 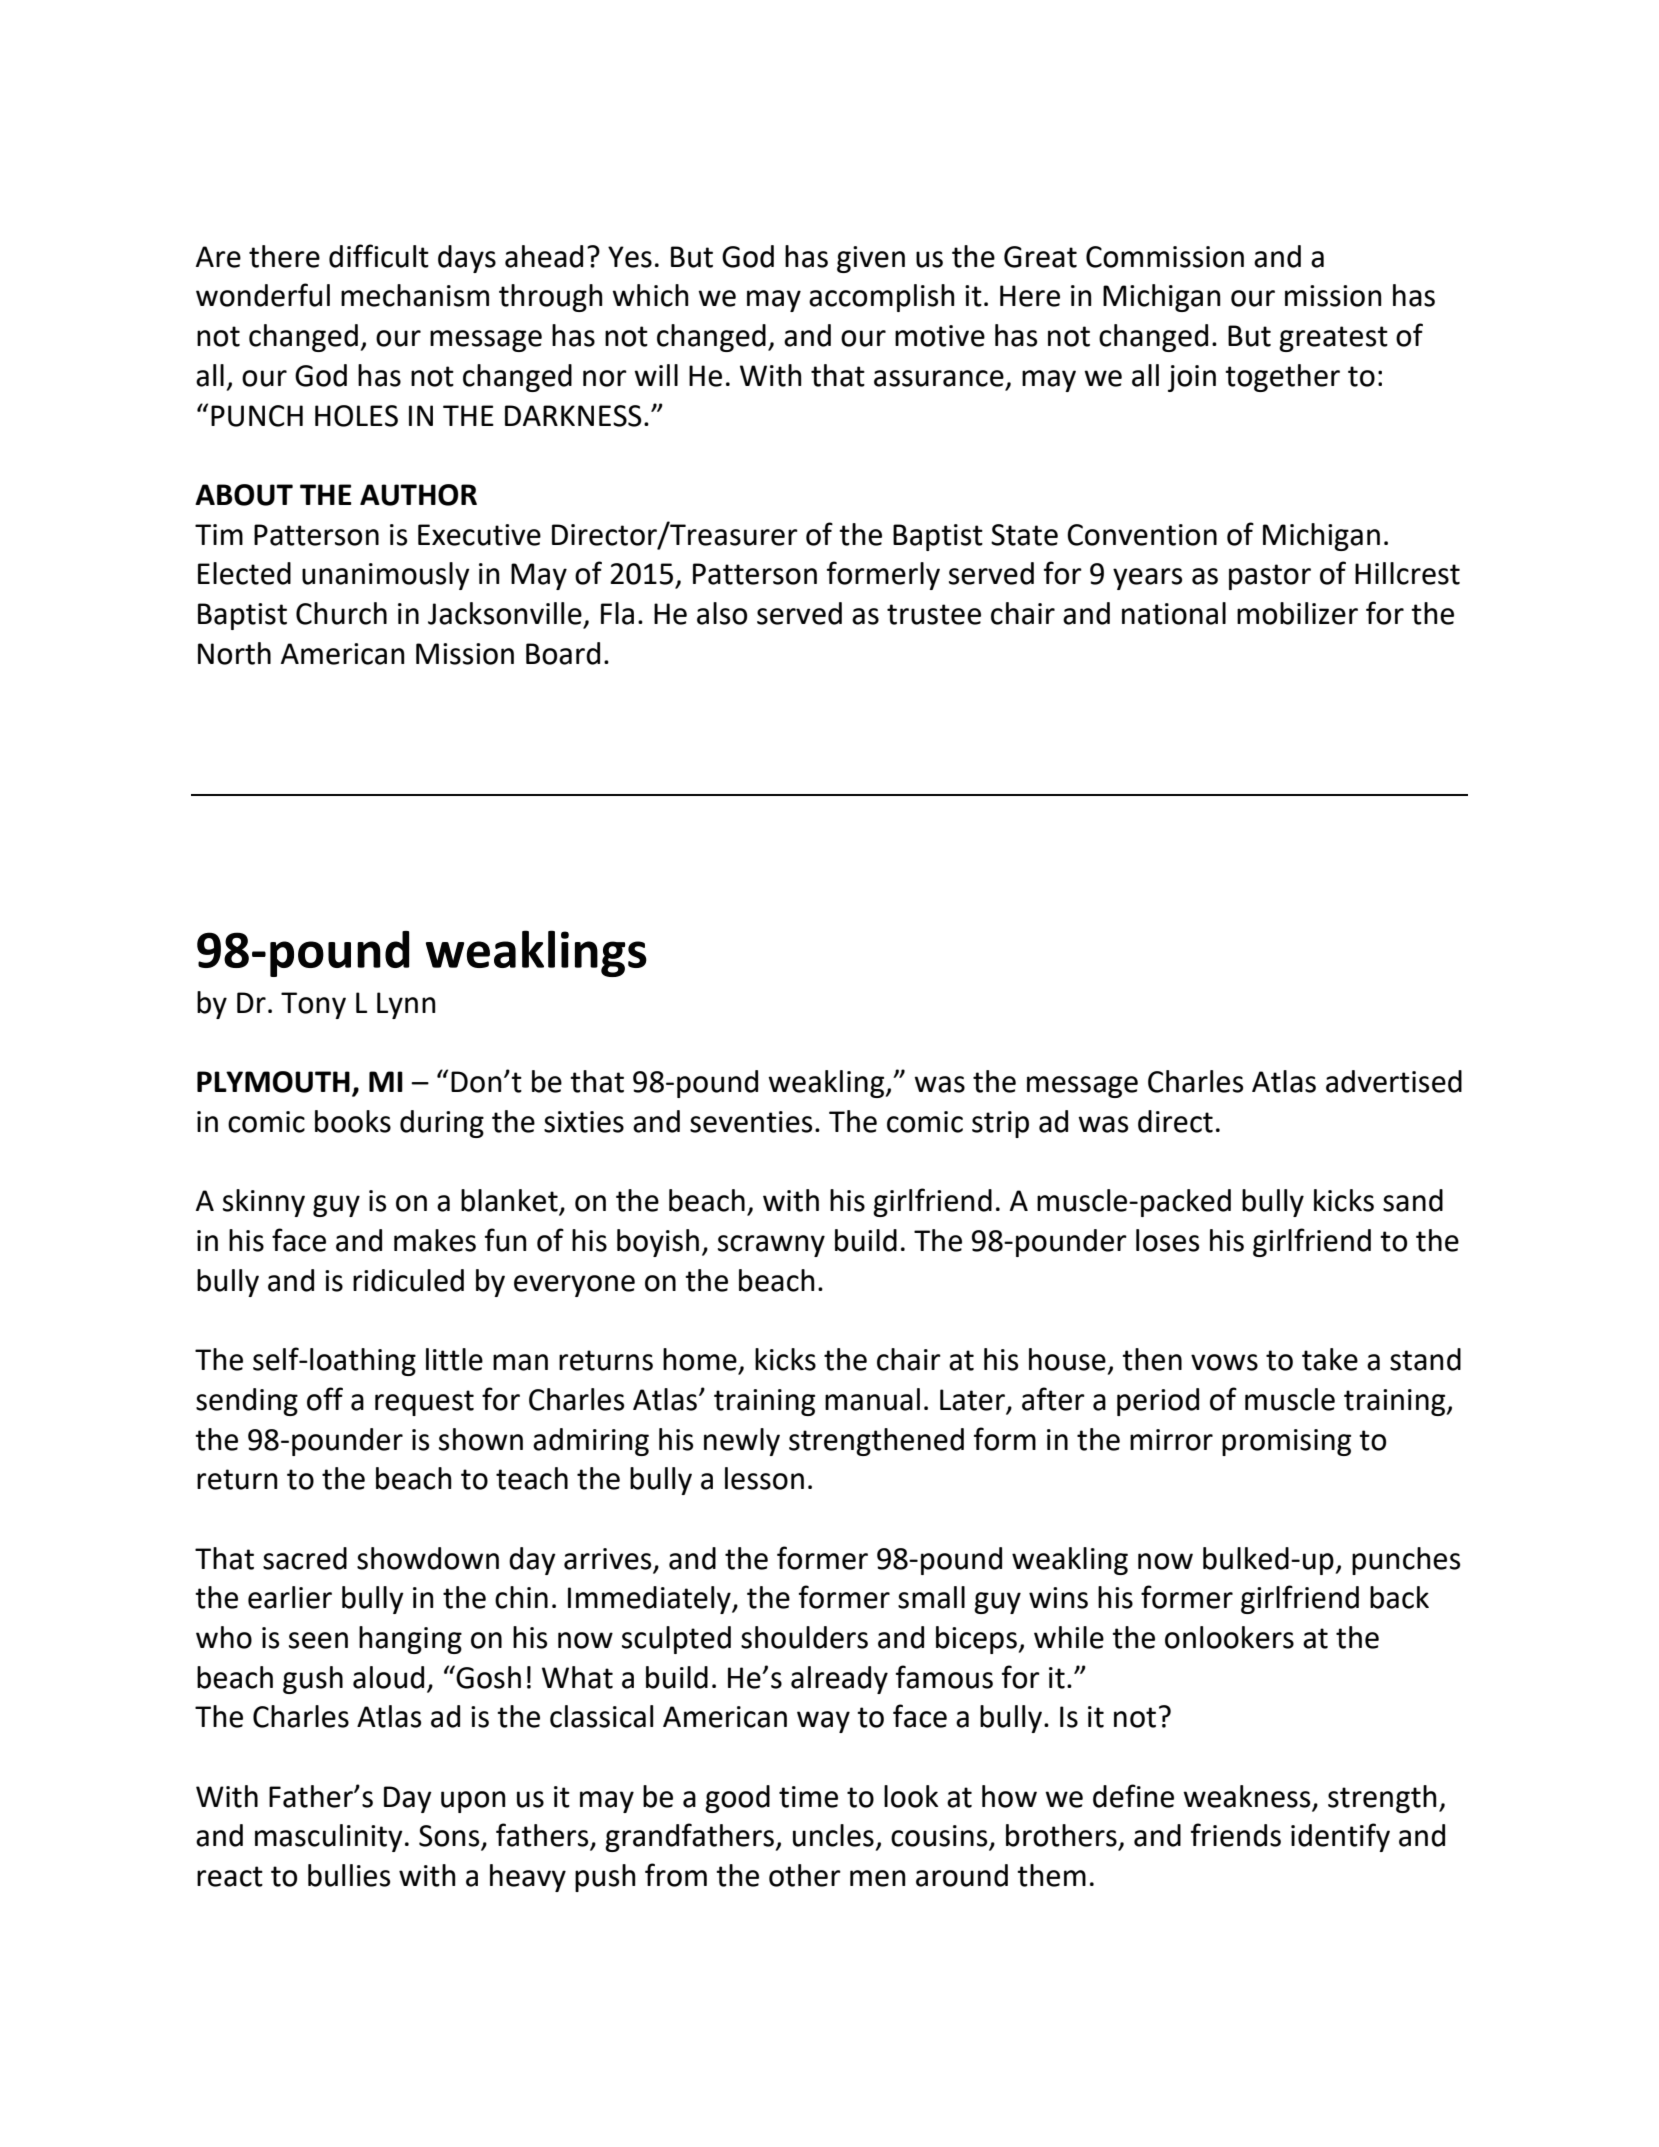 I want to click on mechanism, so click(x=415, y=295).
